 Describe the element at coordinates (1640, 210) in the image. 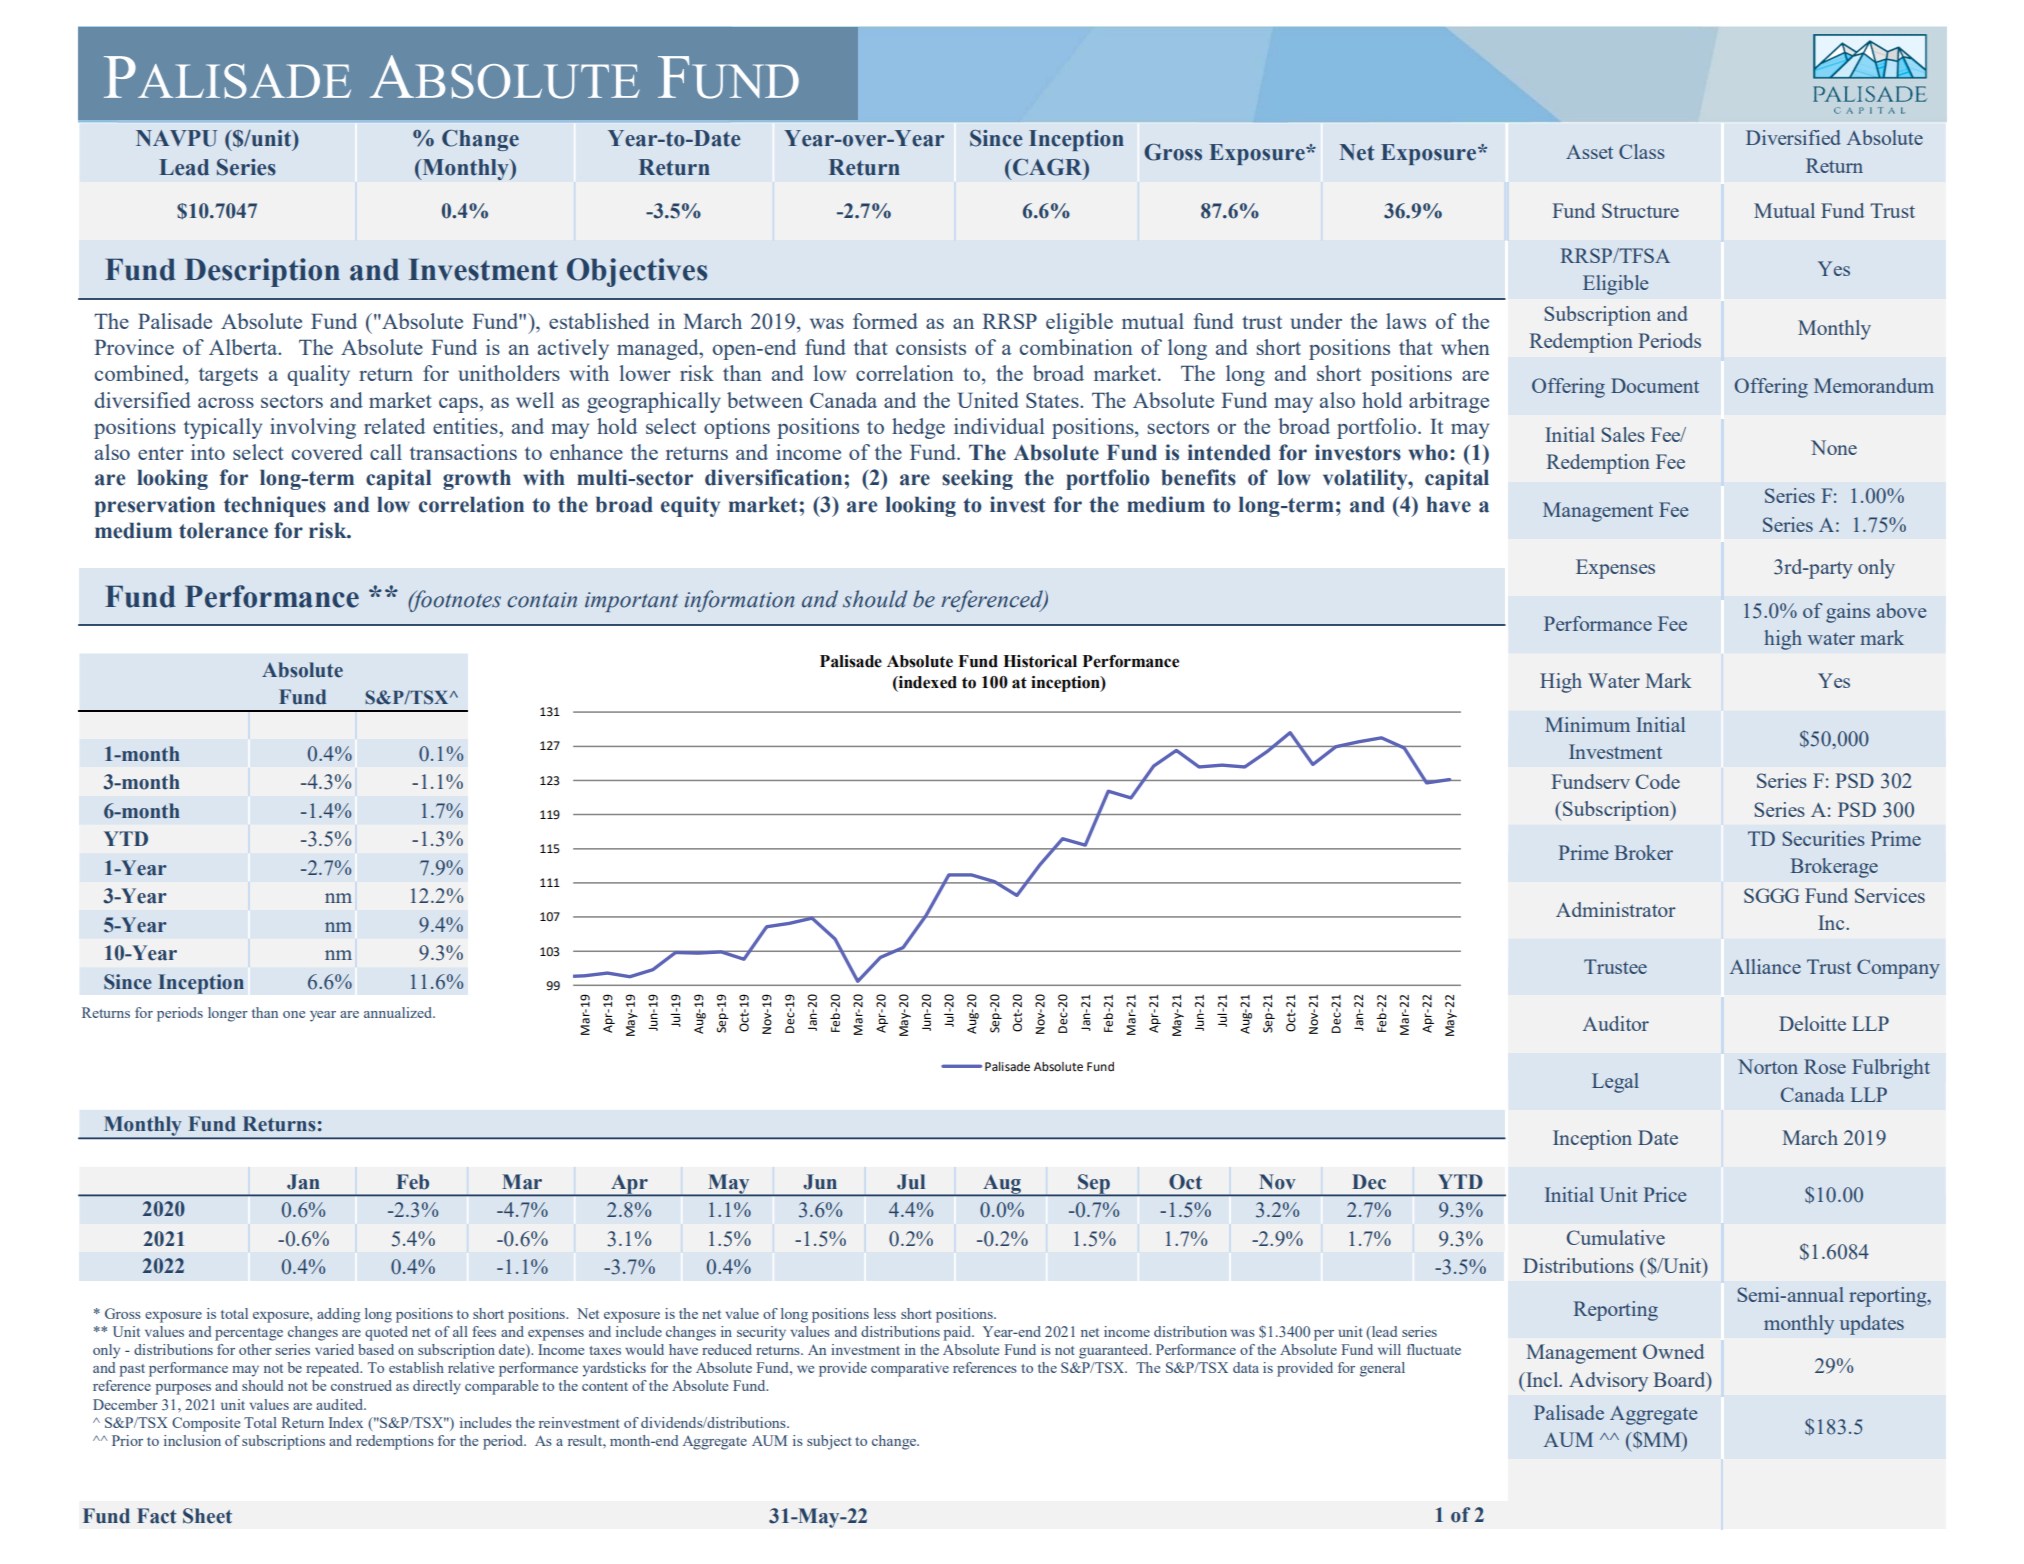

I see `Structure` at that location.
